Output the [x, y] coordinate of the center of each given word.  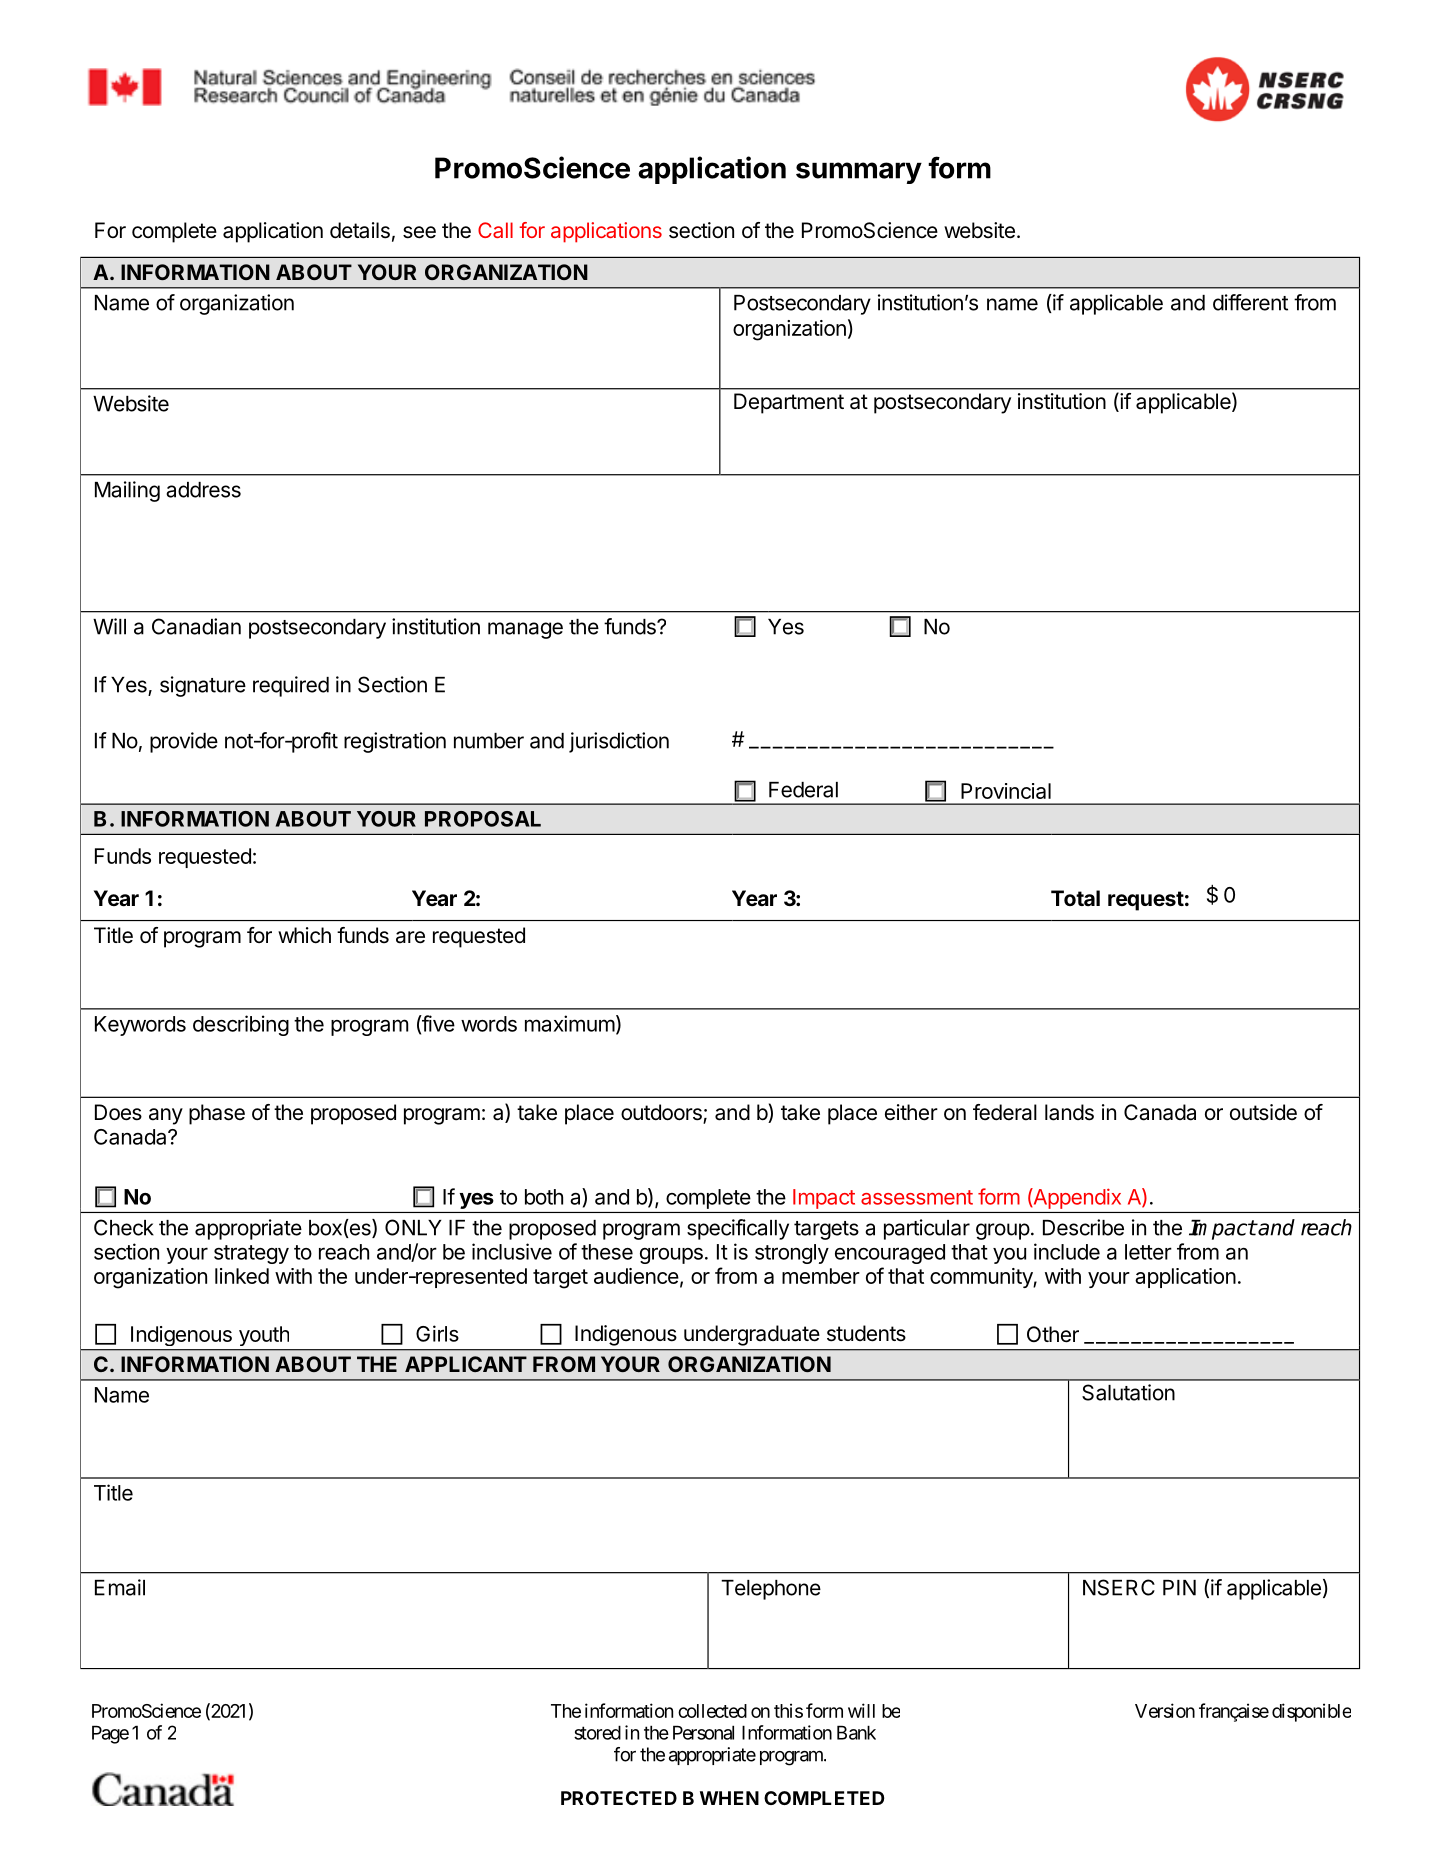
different [1250, 302]
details [360, 230]
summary [859, 173]
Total [1075, 898]
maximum [570, 1023]
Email [120, 1587]
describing [241, 1025]
